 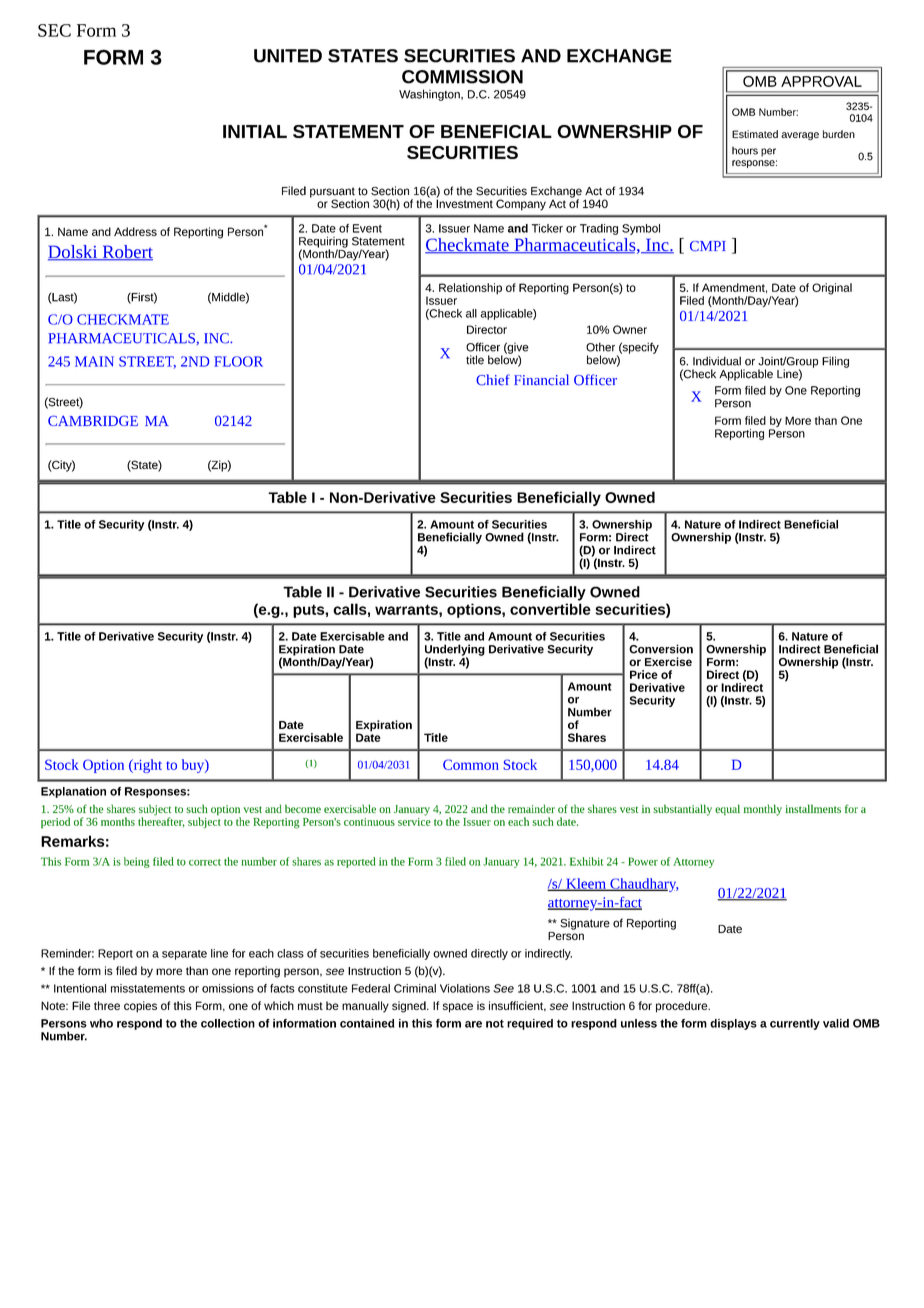 What do you see at coordinates (465, 988) in the image?
I see `Violations` at bounding box center [465, 988].
